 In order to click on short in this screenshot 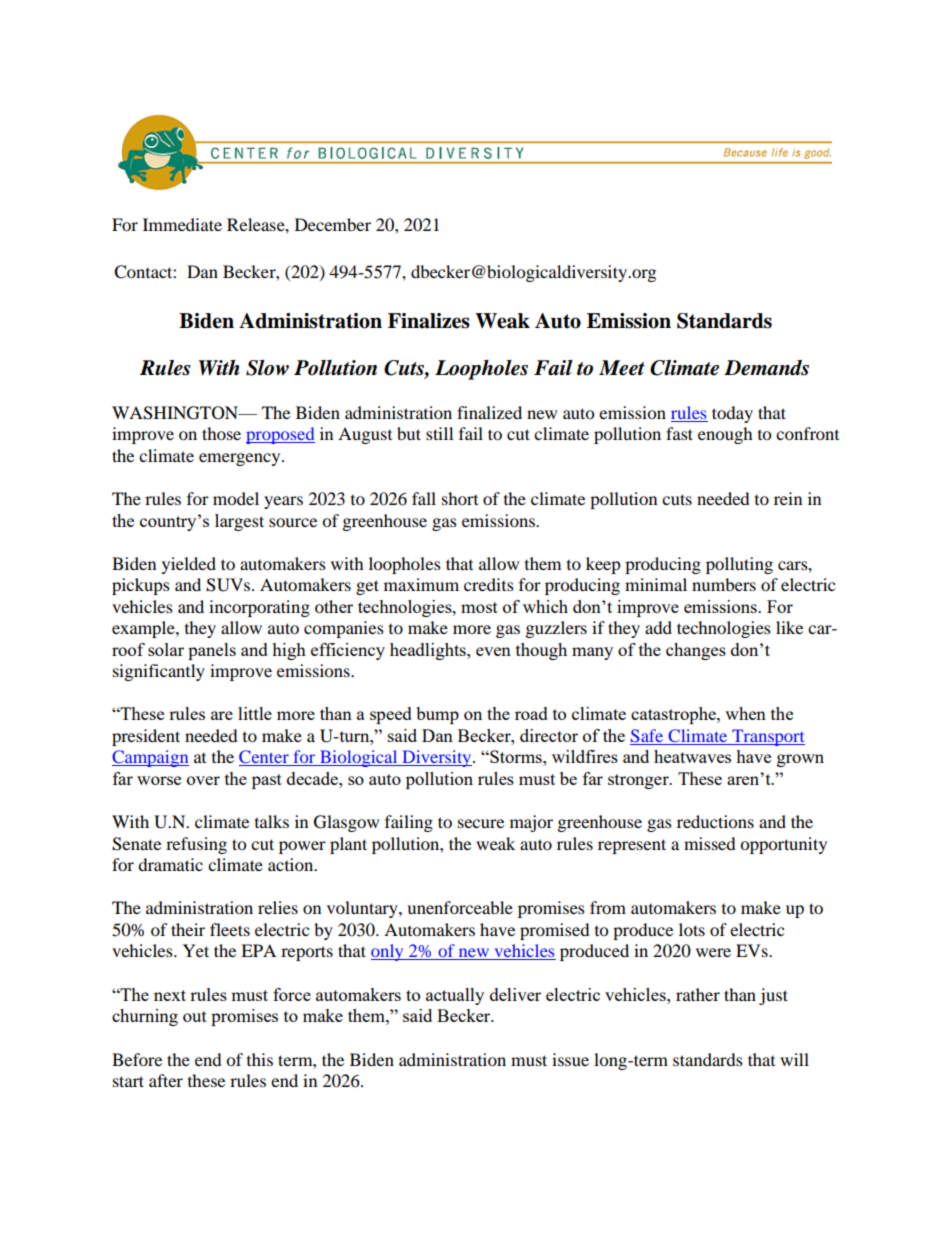, I will do `click(460, 498)`.
